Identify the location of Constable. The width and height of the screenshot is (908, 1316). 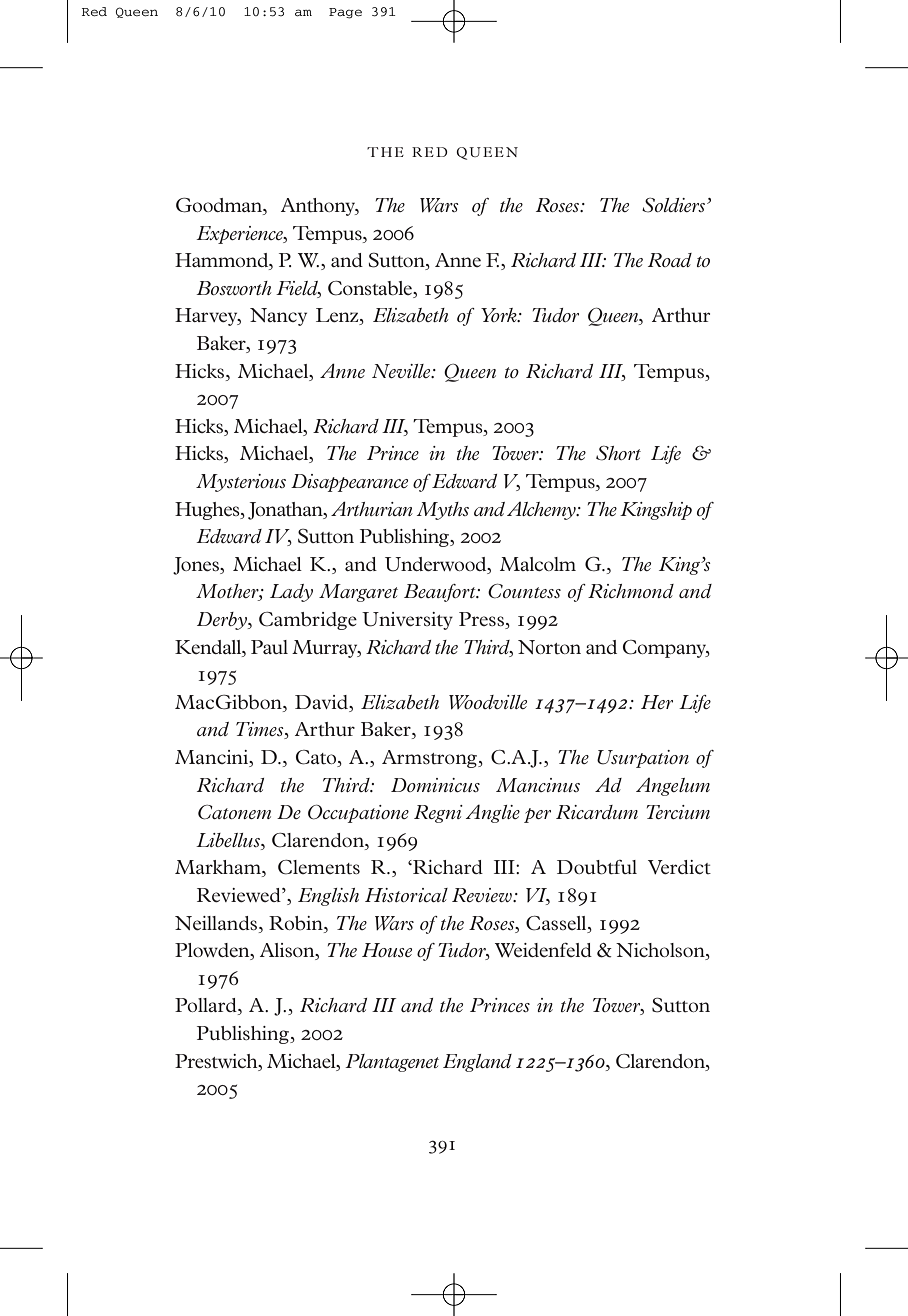
(371, 288).
